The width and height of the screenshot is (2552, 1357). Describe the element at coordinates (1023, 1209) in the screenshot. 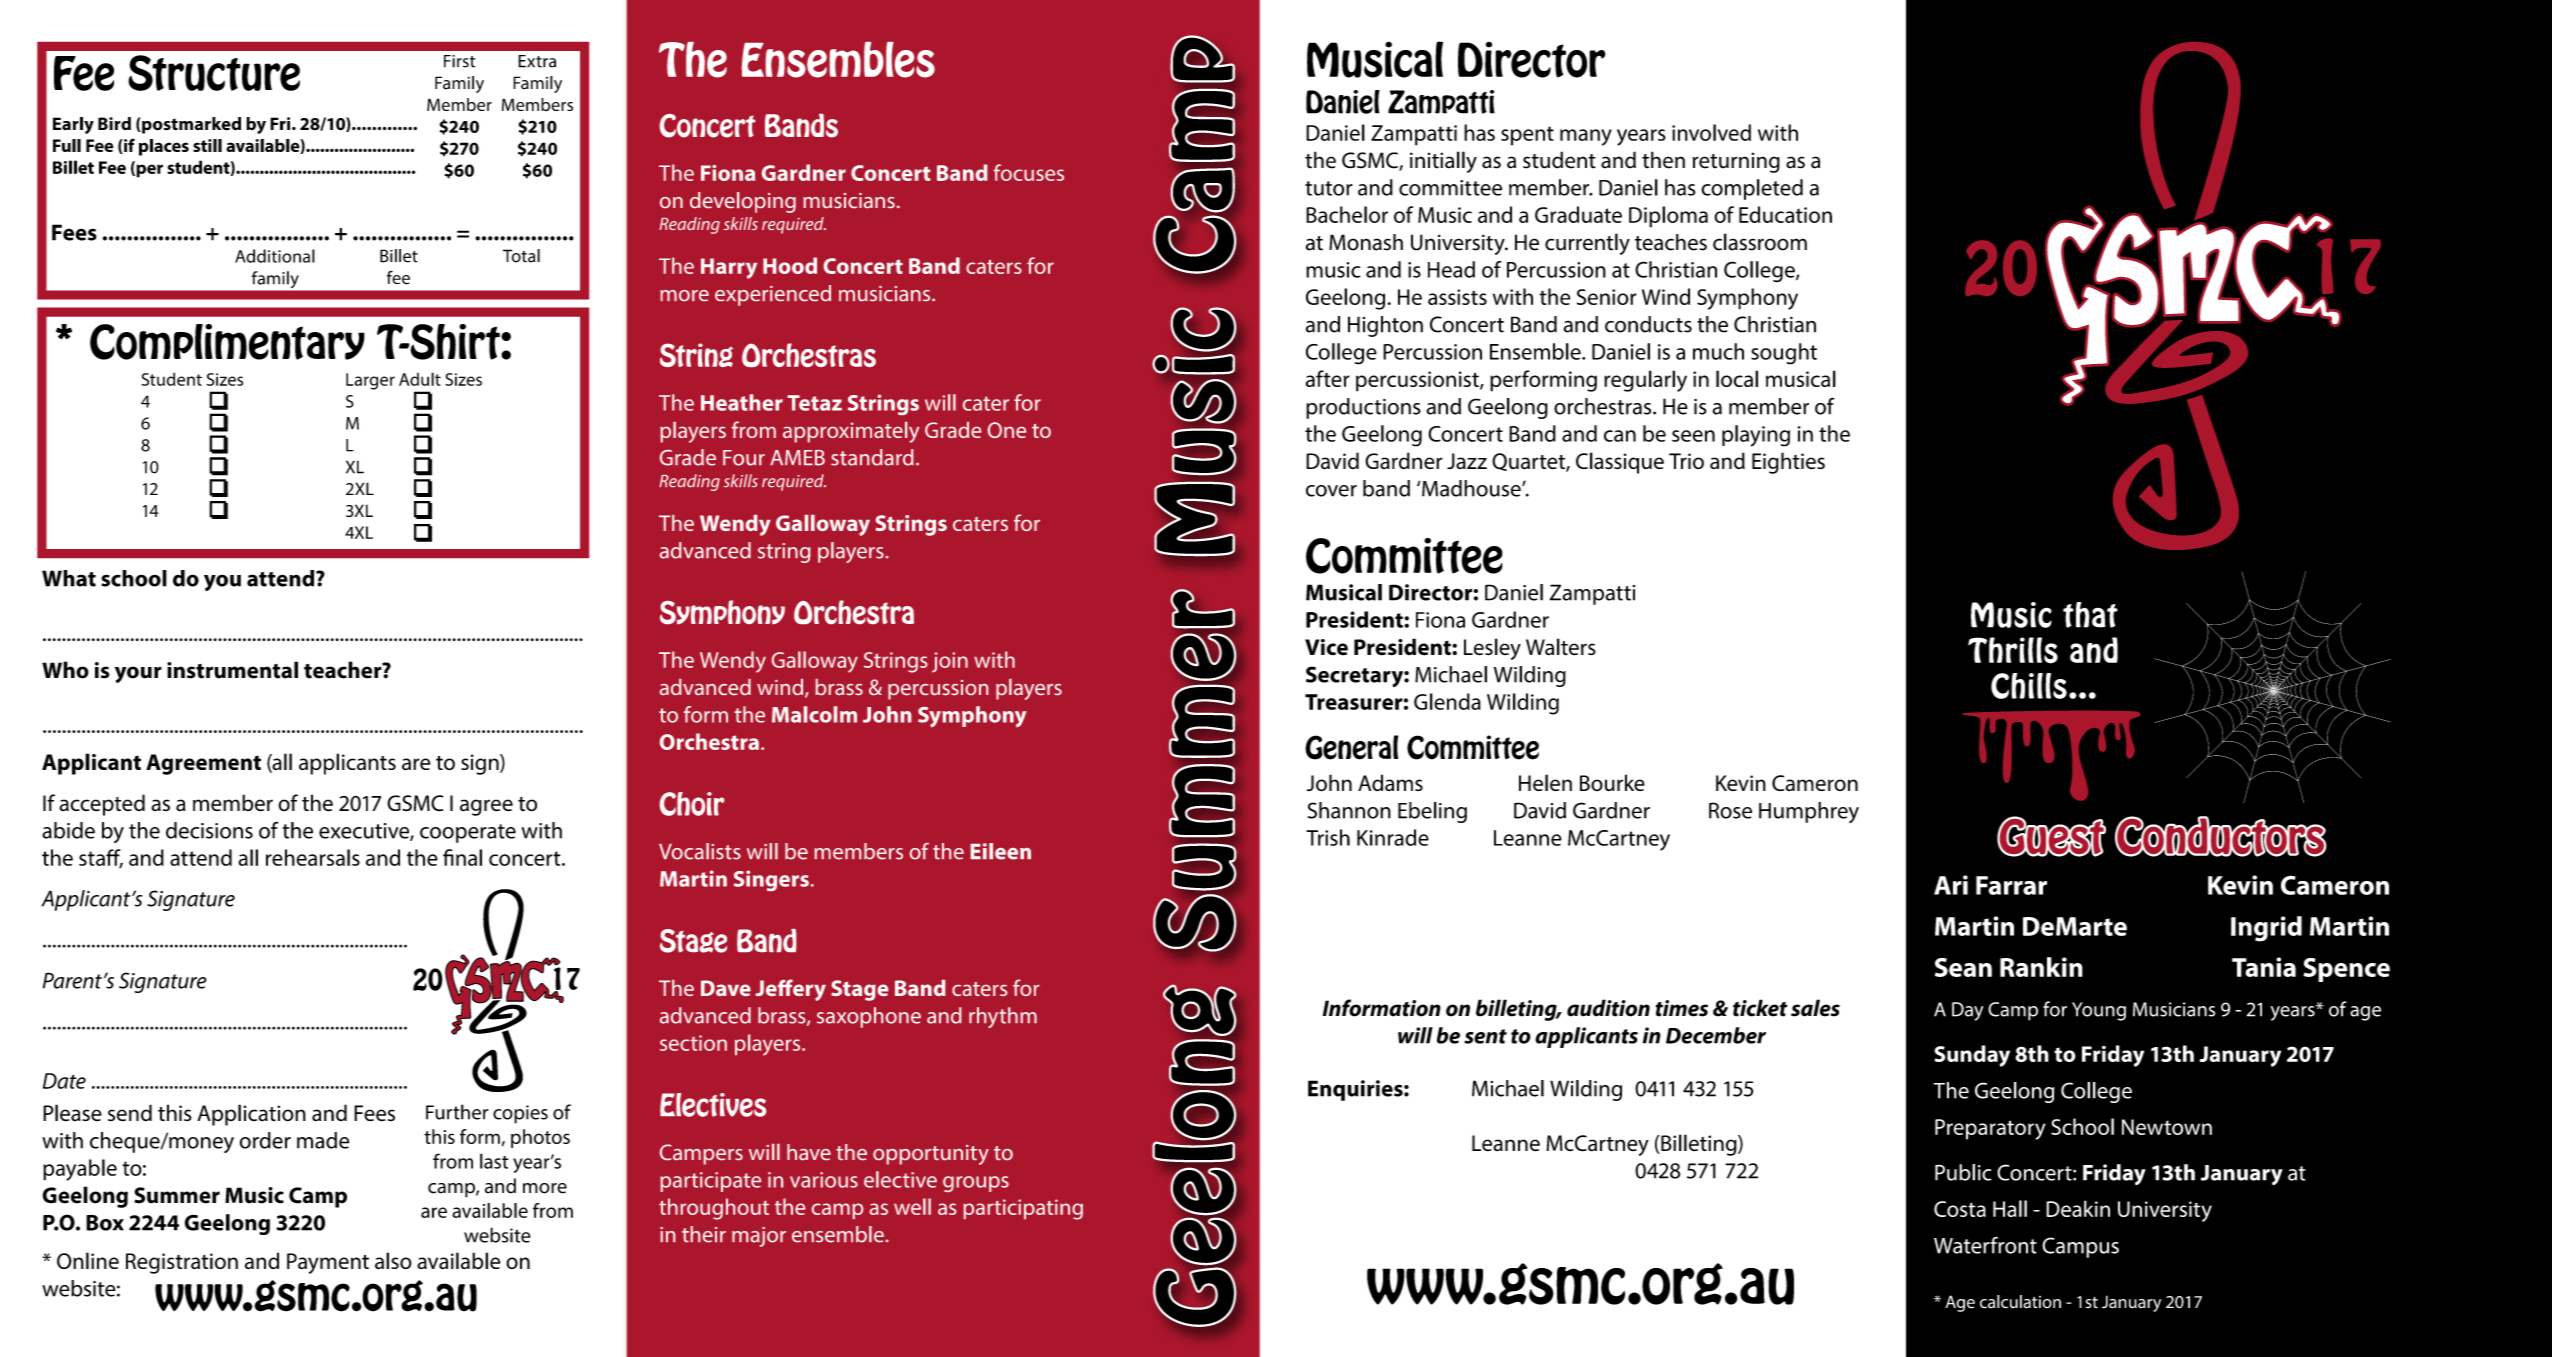

I see `participating` at that location.
